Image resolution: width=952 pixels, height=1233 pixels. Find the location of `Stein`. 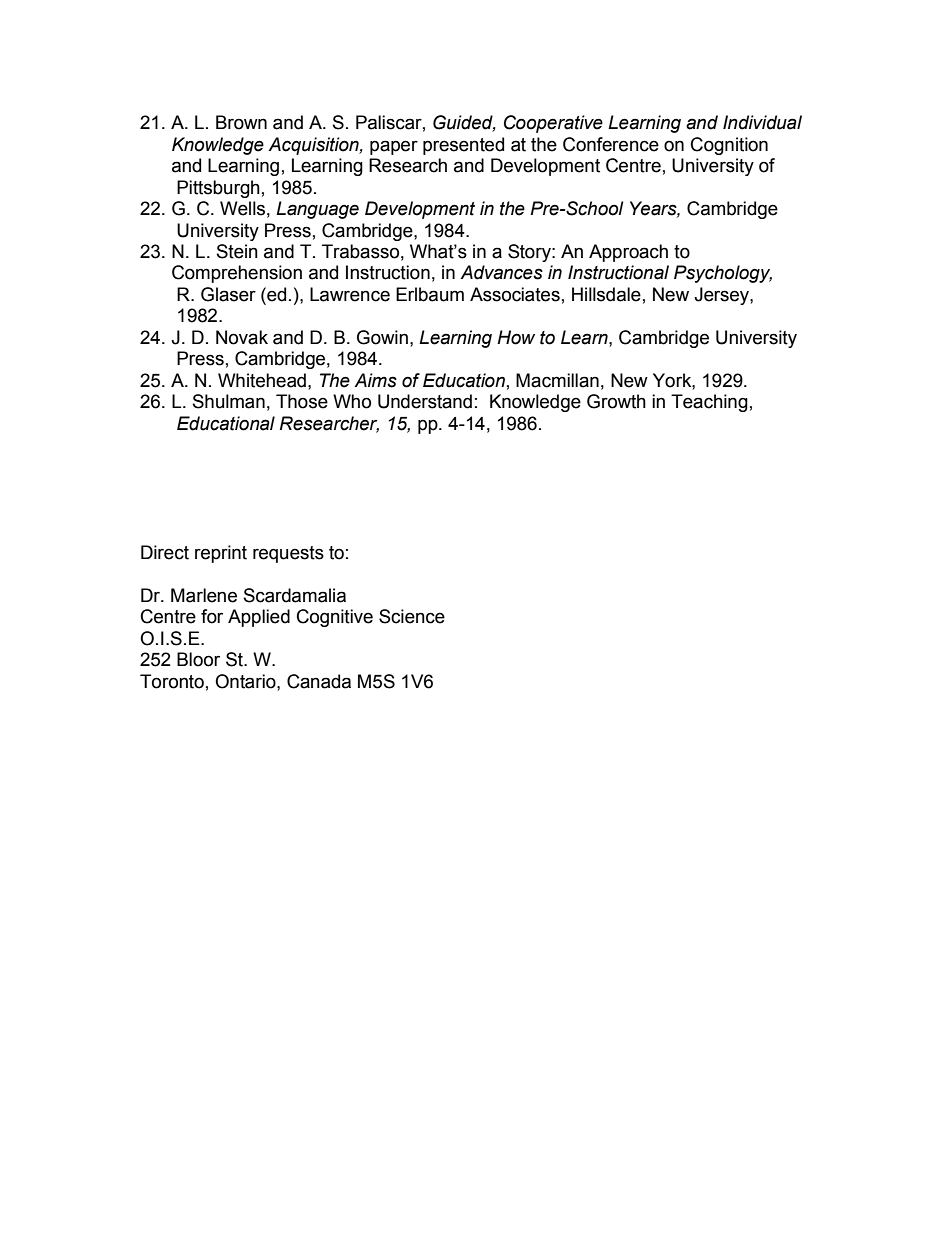

Stein is located at coordinates (237, 251).
